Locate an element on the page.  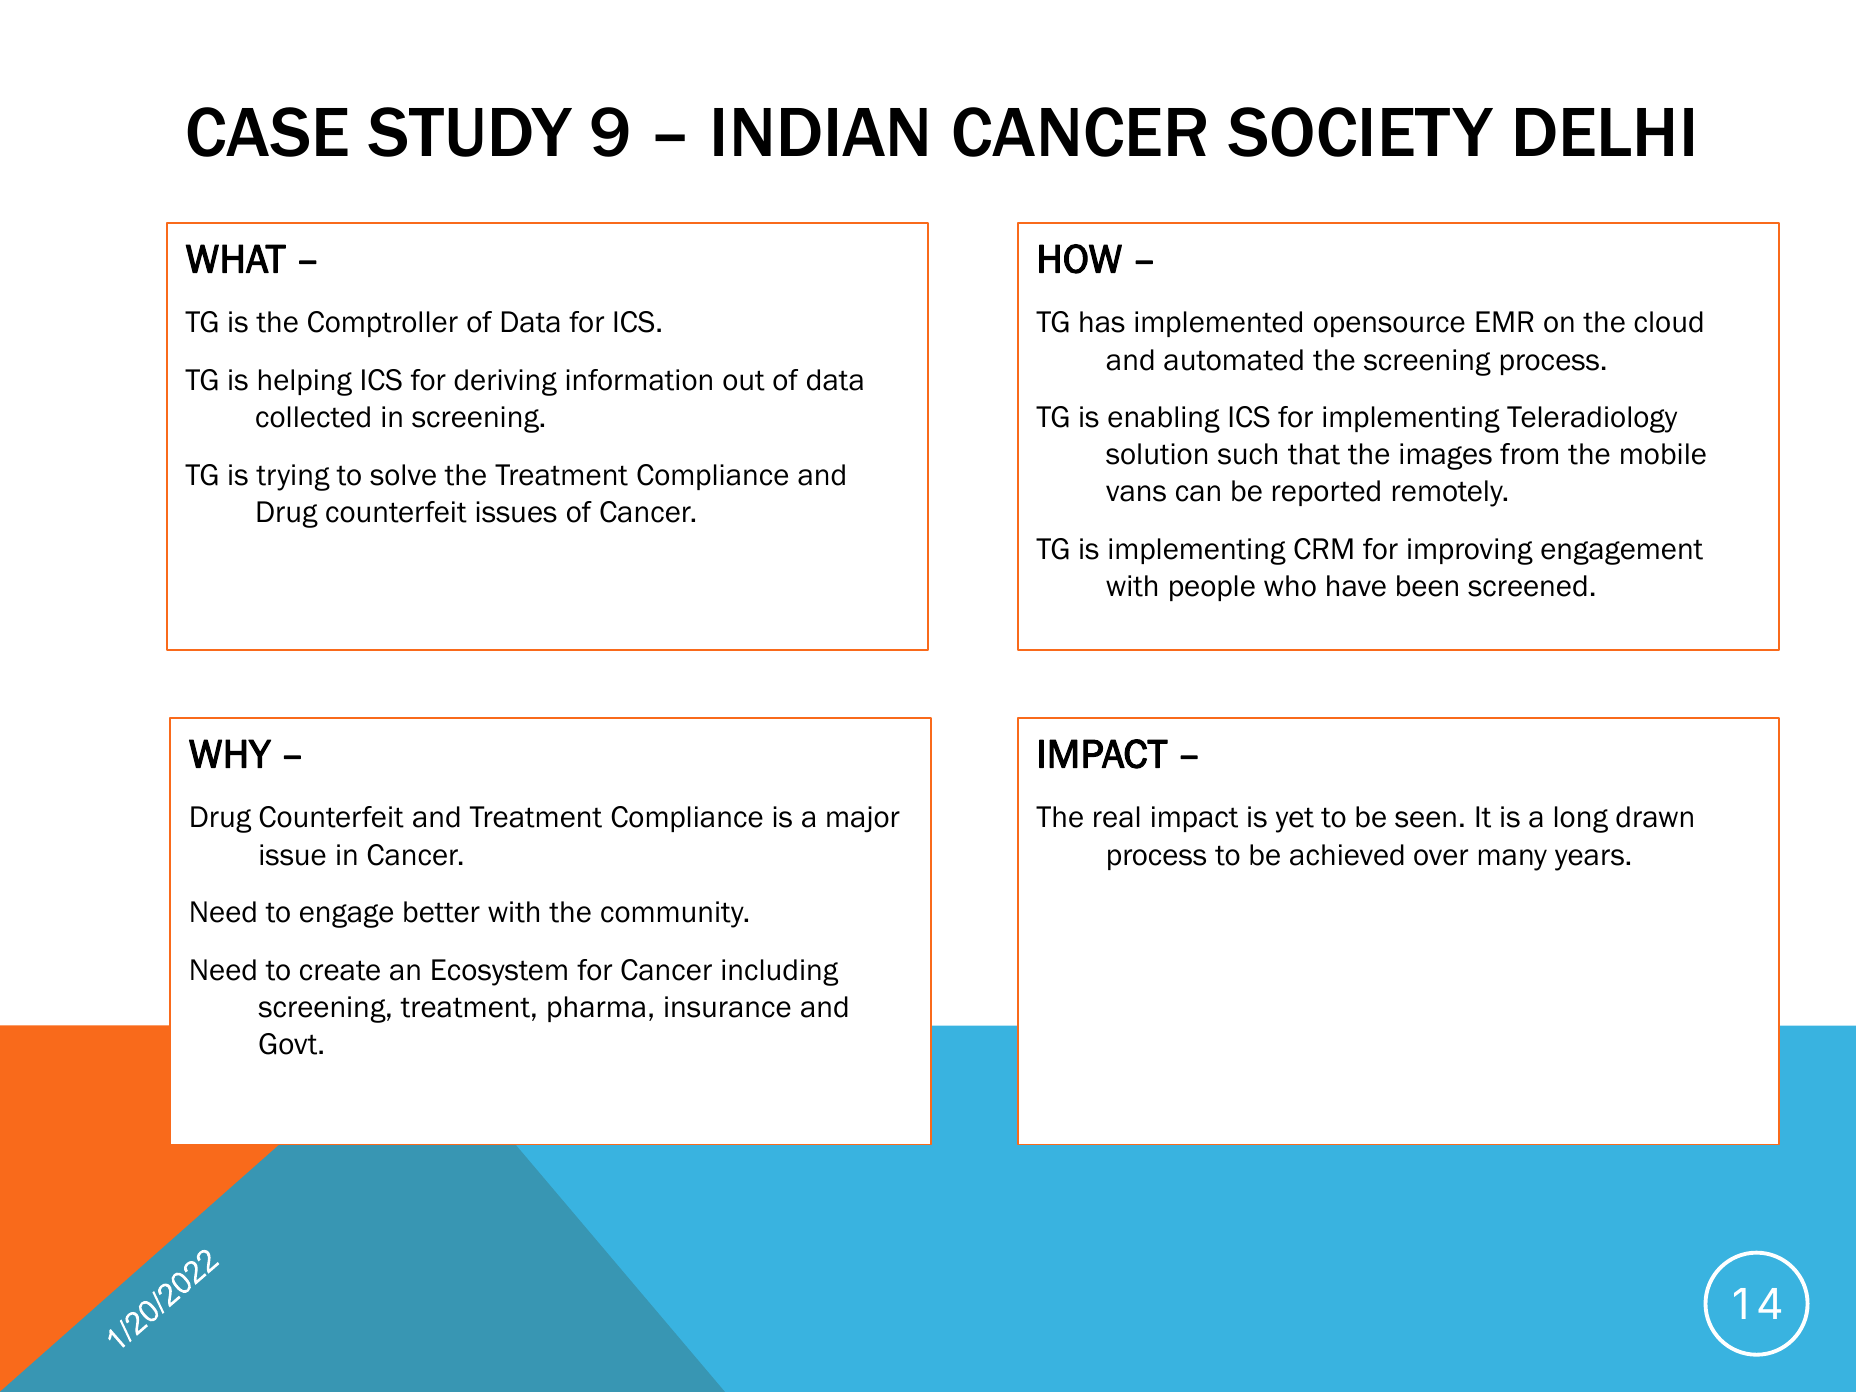
solve is located at coordinates (403, 475).
